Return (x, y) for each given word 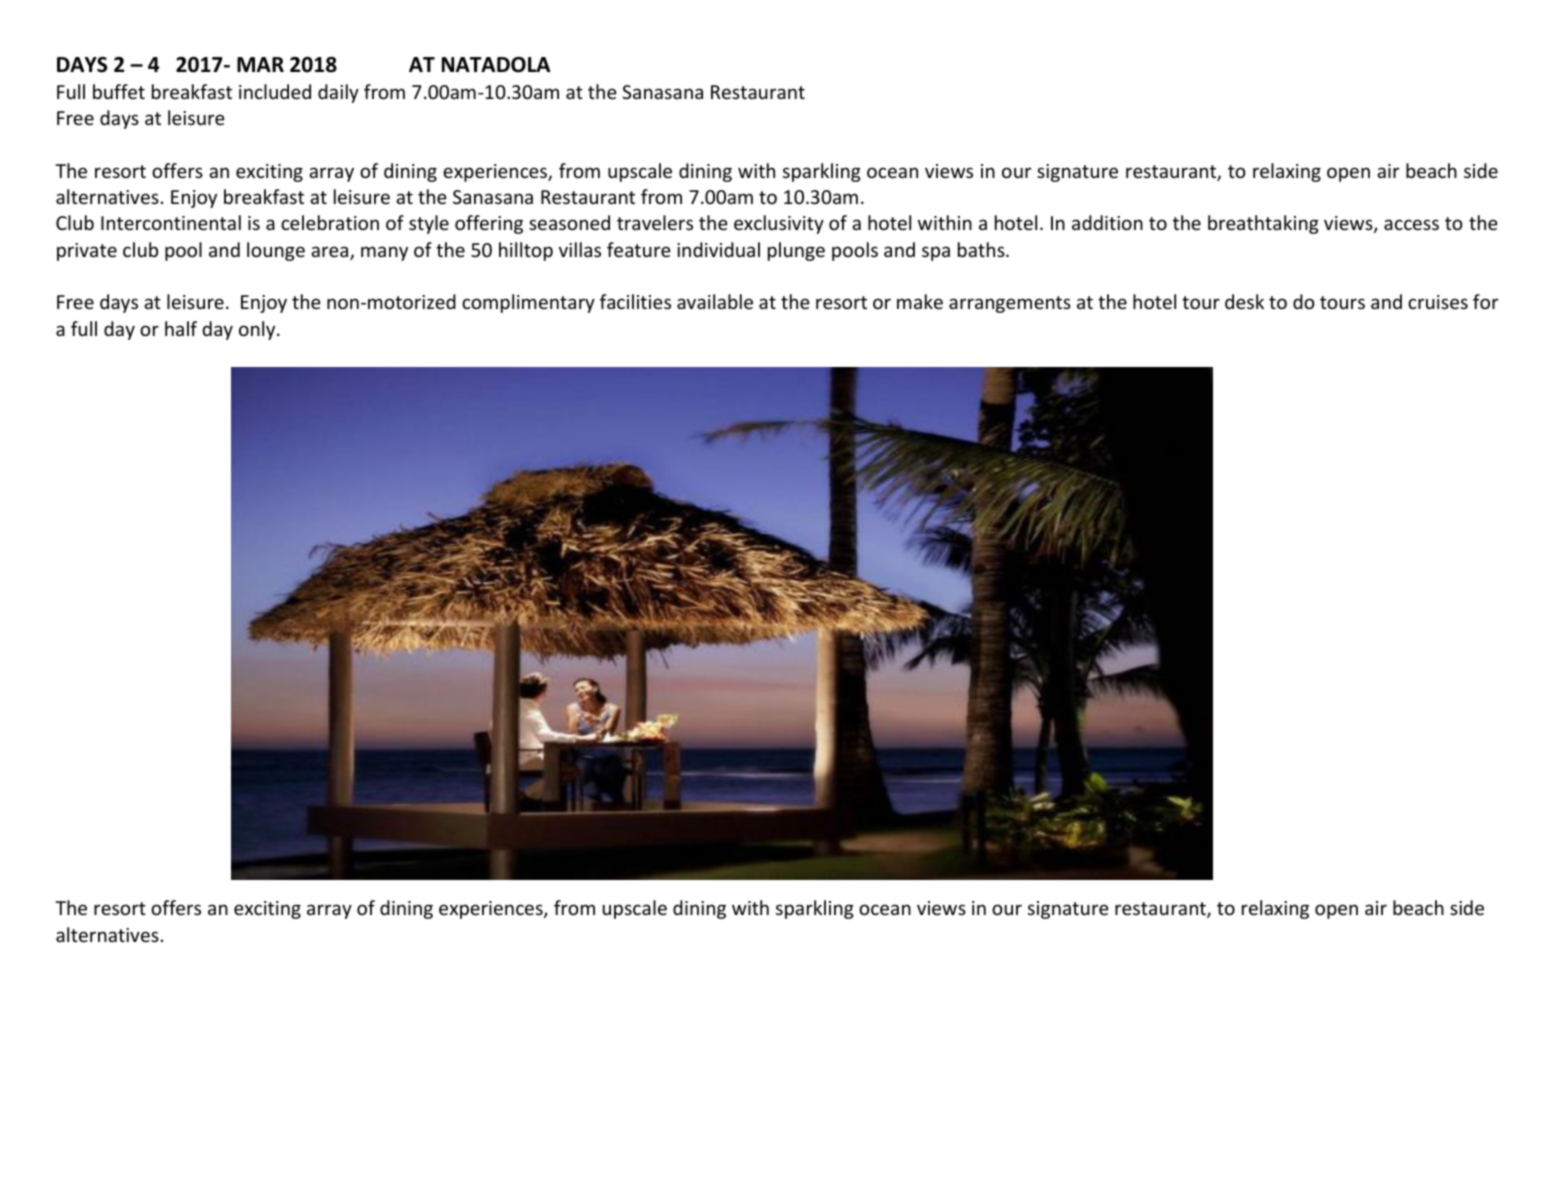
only (258, 330)
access (1411, 224)
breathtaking (1263, 224)
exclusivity (779, 224)
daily (338, 93)
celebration (330, 222)
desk (1244, 301)
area (331, 253)
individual (718, 249)
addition (1107, 222)
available (715, 301)
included (275, 91)
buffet (119, 91)
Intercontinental (171, 222)
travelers (655, 222)
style (429, 224)
